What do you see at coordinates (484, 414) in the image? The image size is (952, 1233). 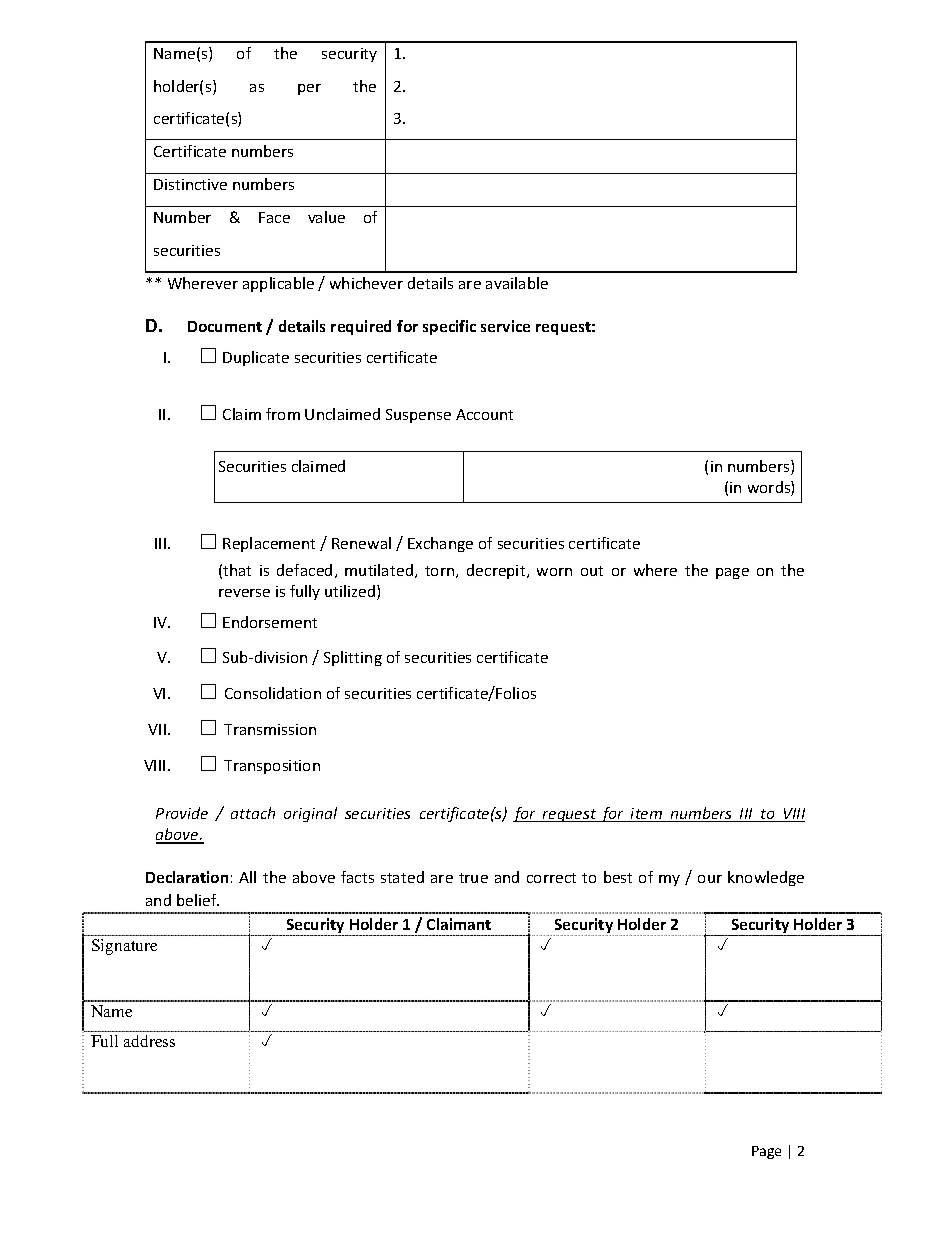 I see `Account` at bounding box center [484, 414].
